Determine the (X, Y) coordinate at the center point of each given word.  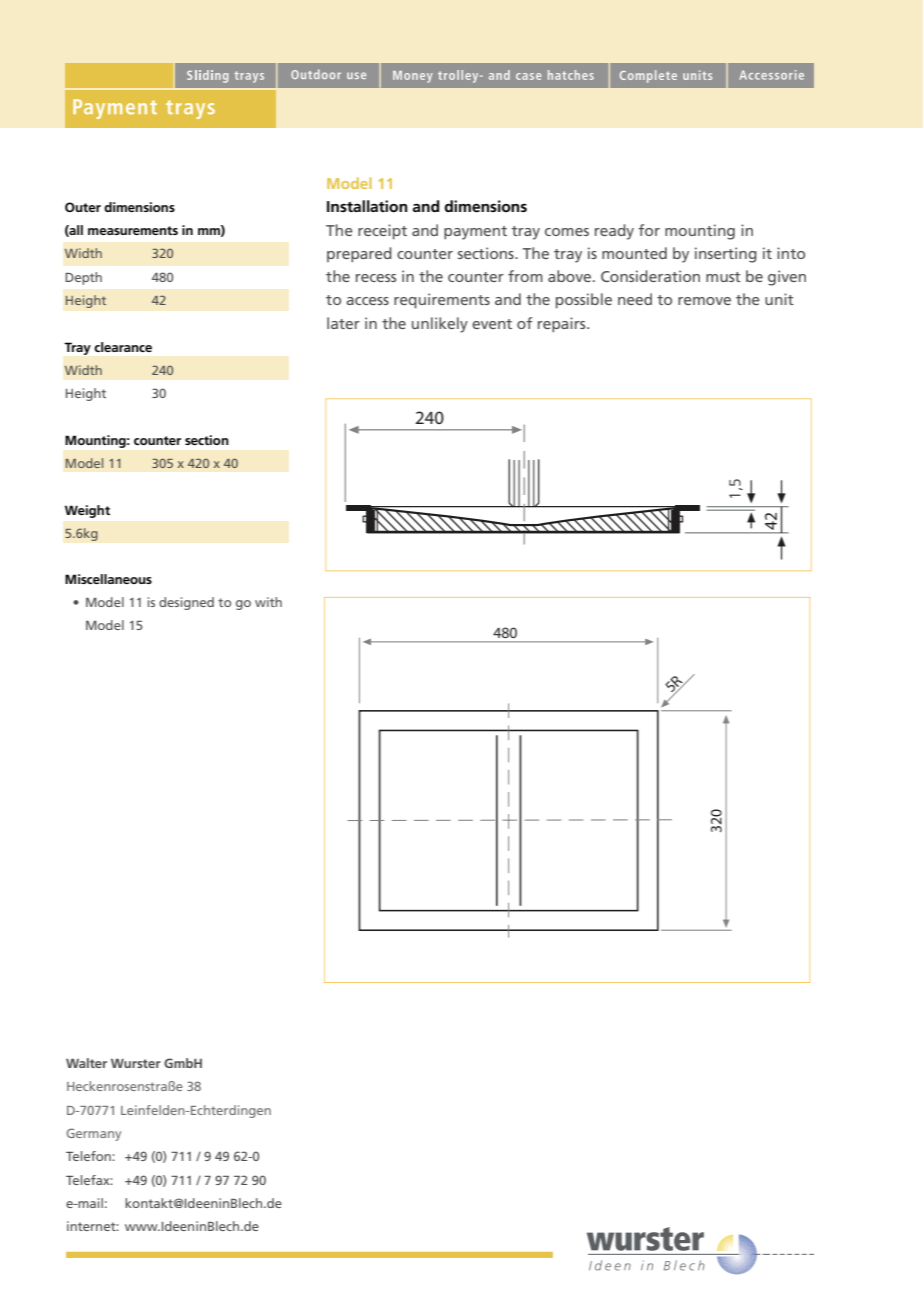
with (268, 602)
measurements (133, 230)
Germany (93, 1134)
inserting (726, 255)
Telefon (89, 1156)
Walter (86, 1063)
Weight (87, 511)
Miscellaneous (108, 579)
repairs (563, 324)
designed (186, 603)
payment (475, 233)
